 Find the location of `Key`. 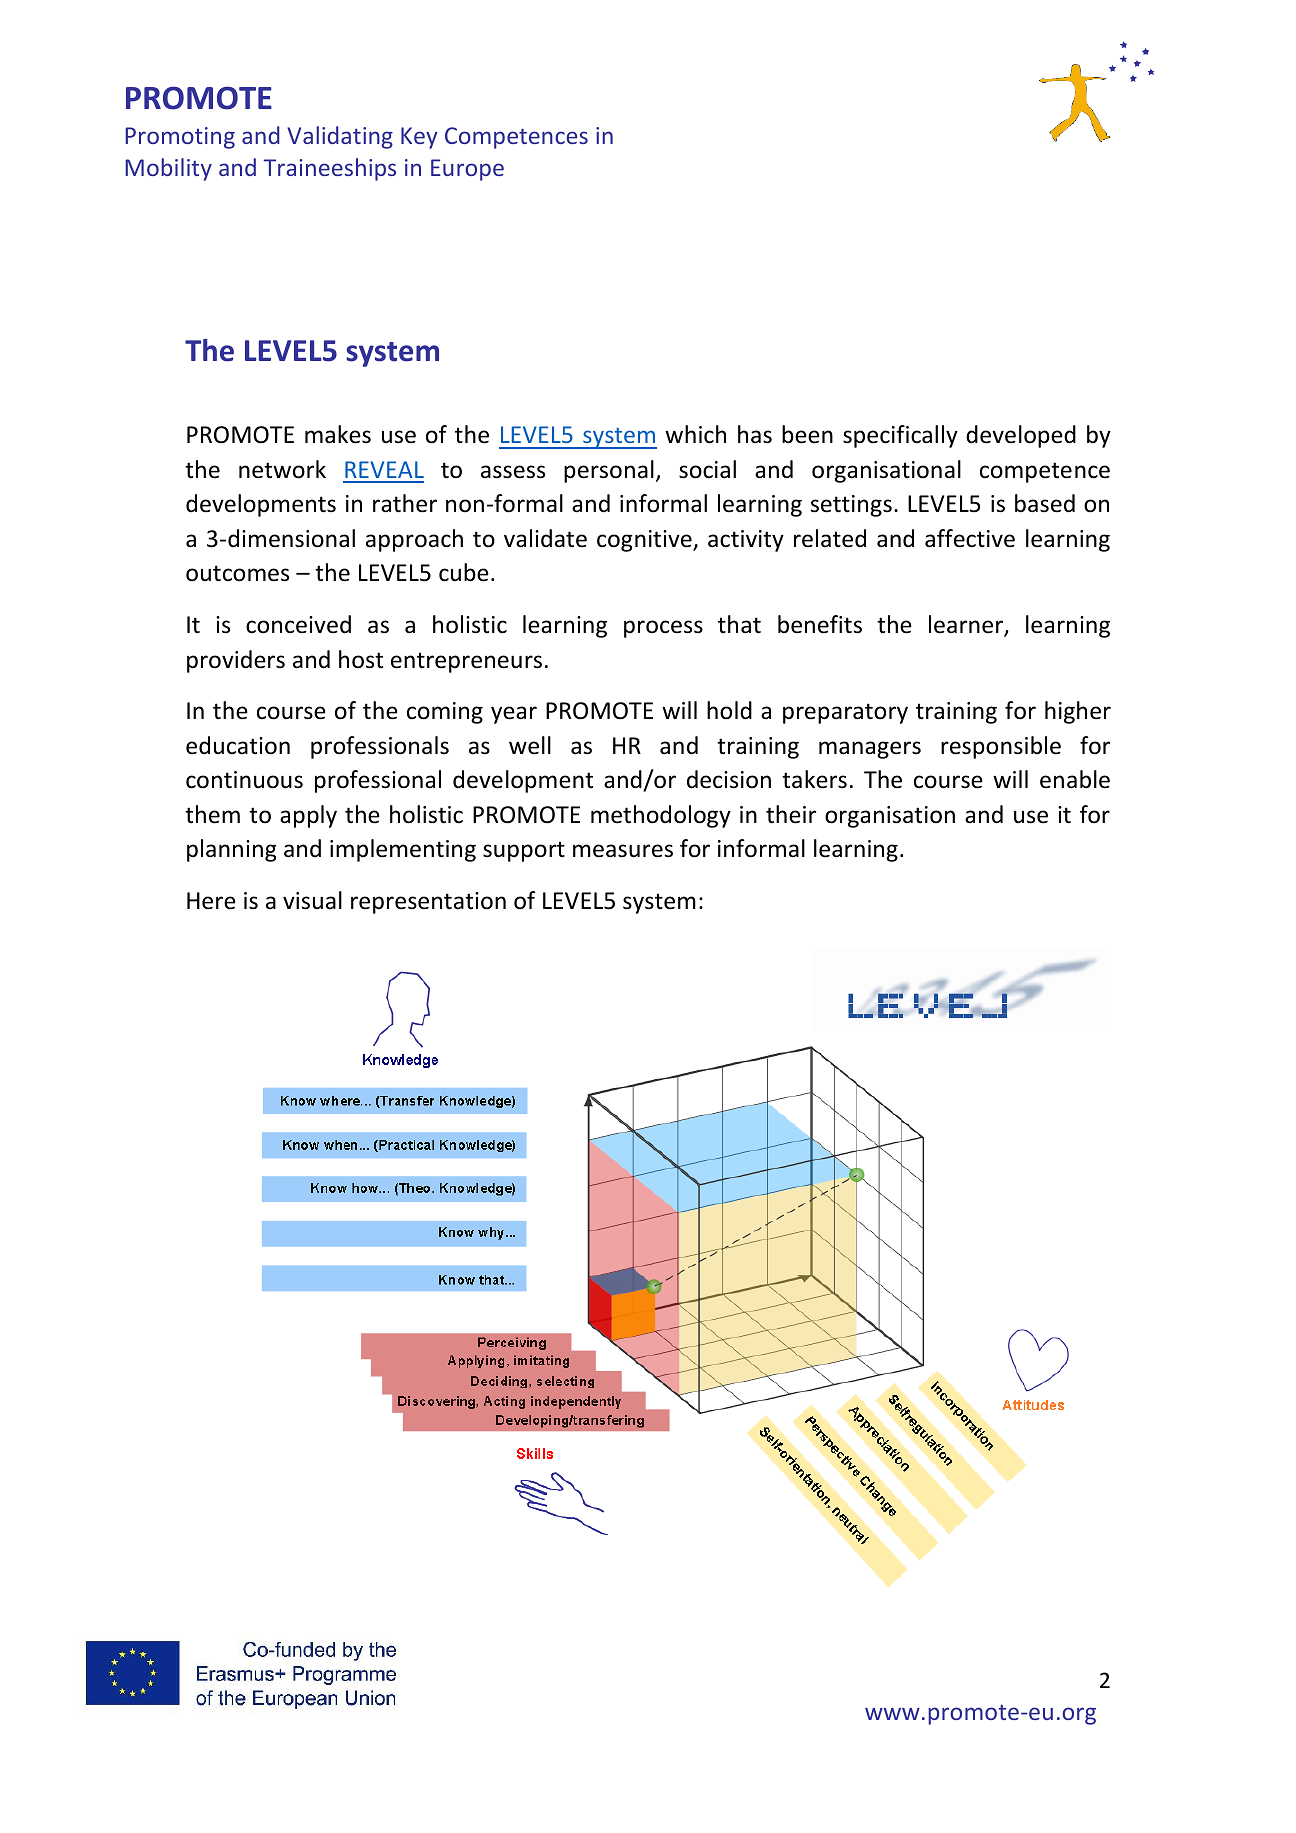

Key is located at coordinates (419, 138).
